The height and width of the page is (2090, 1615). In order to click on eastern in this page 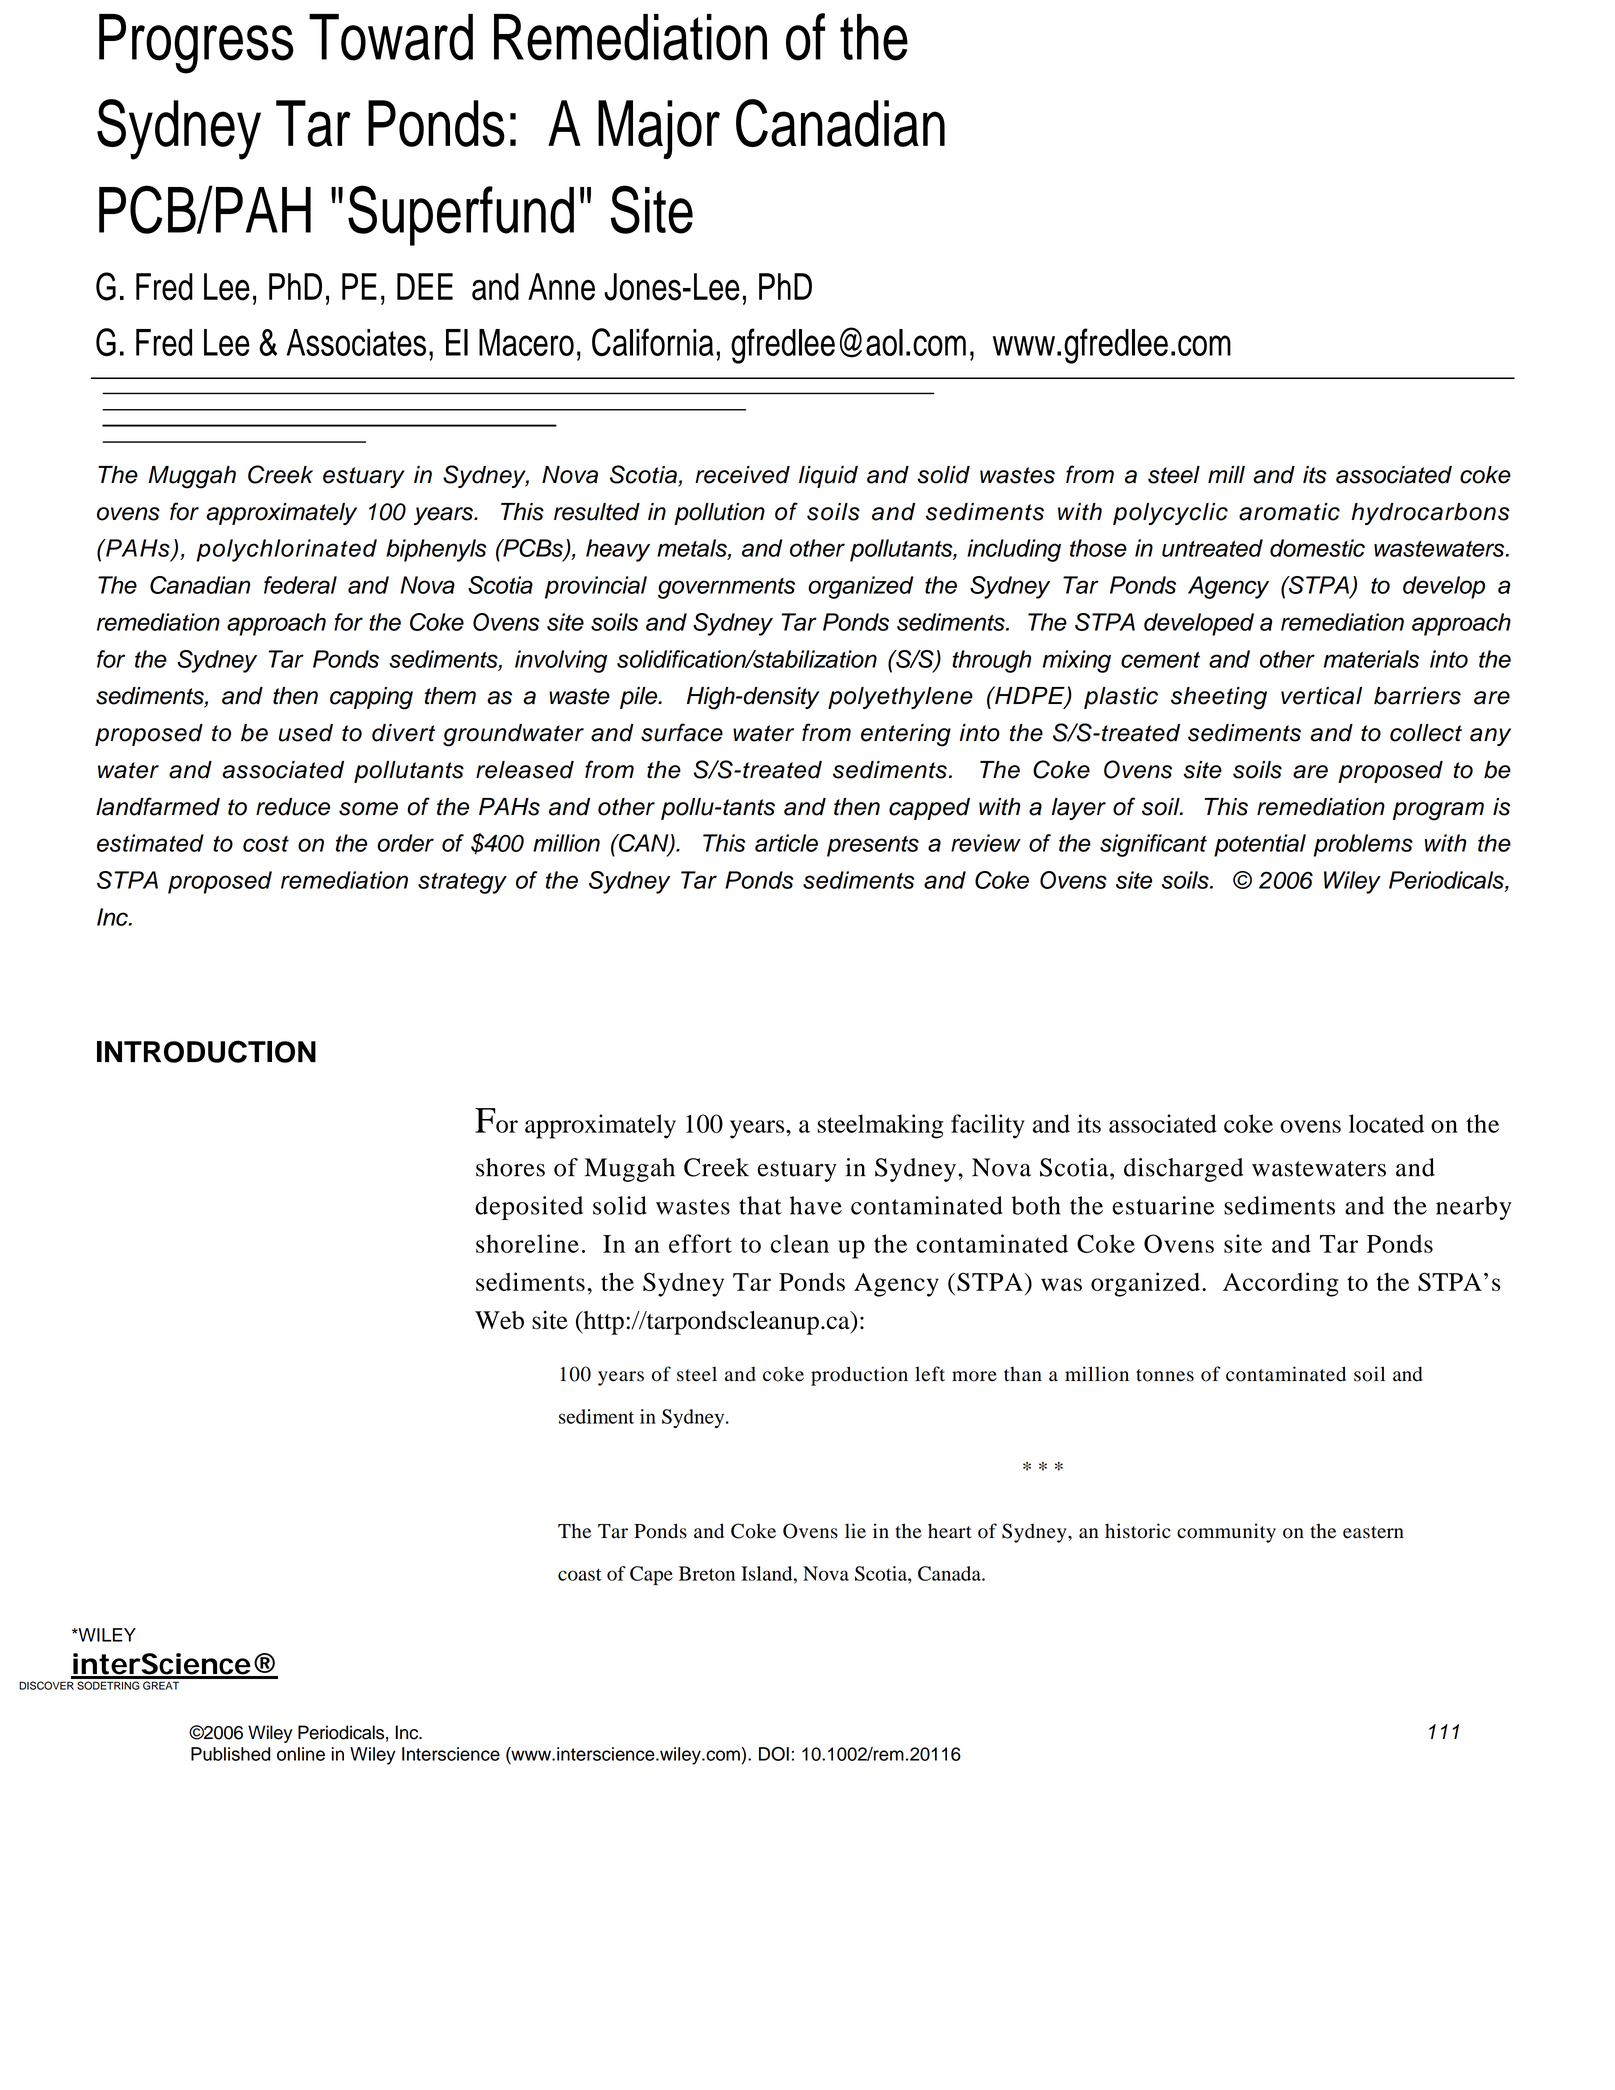, I will do `click(1373, 1532)`.
